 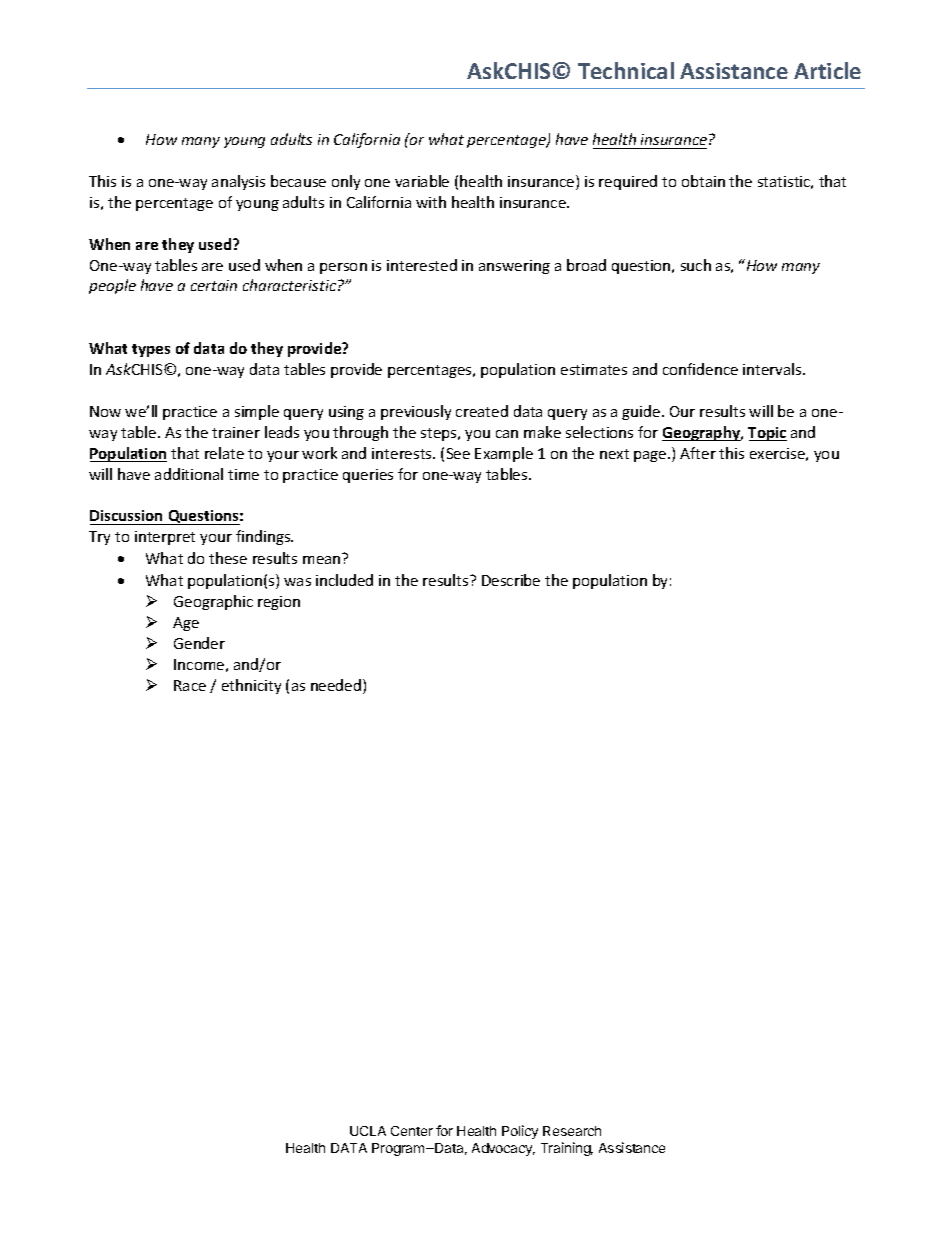 I want to click on After, so click(x=698, y=453).
